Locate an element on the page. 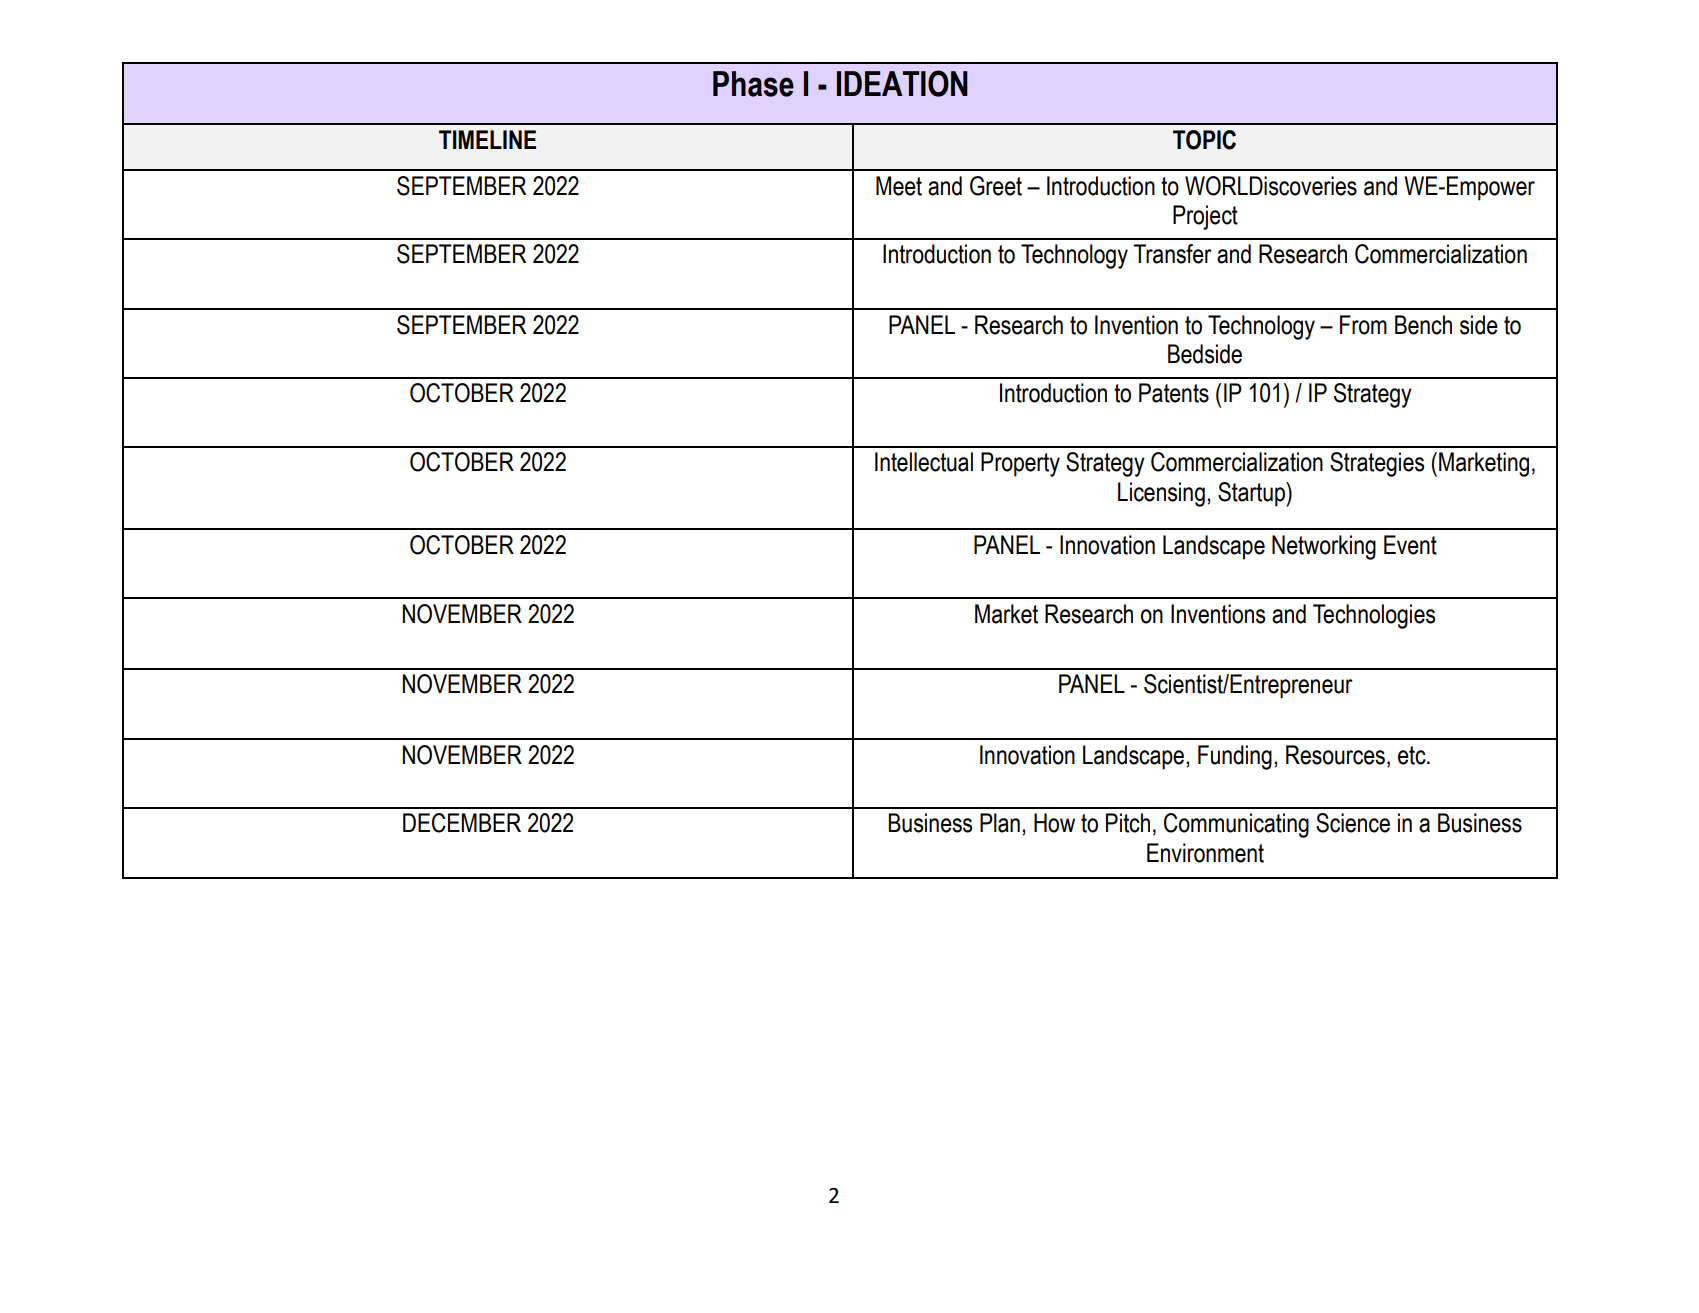  Strategies is located at coordinates (1377, 464).
